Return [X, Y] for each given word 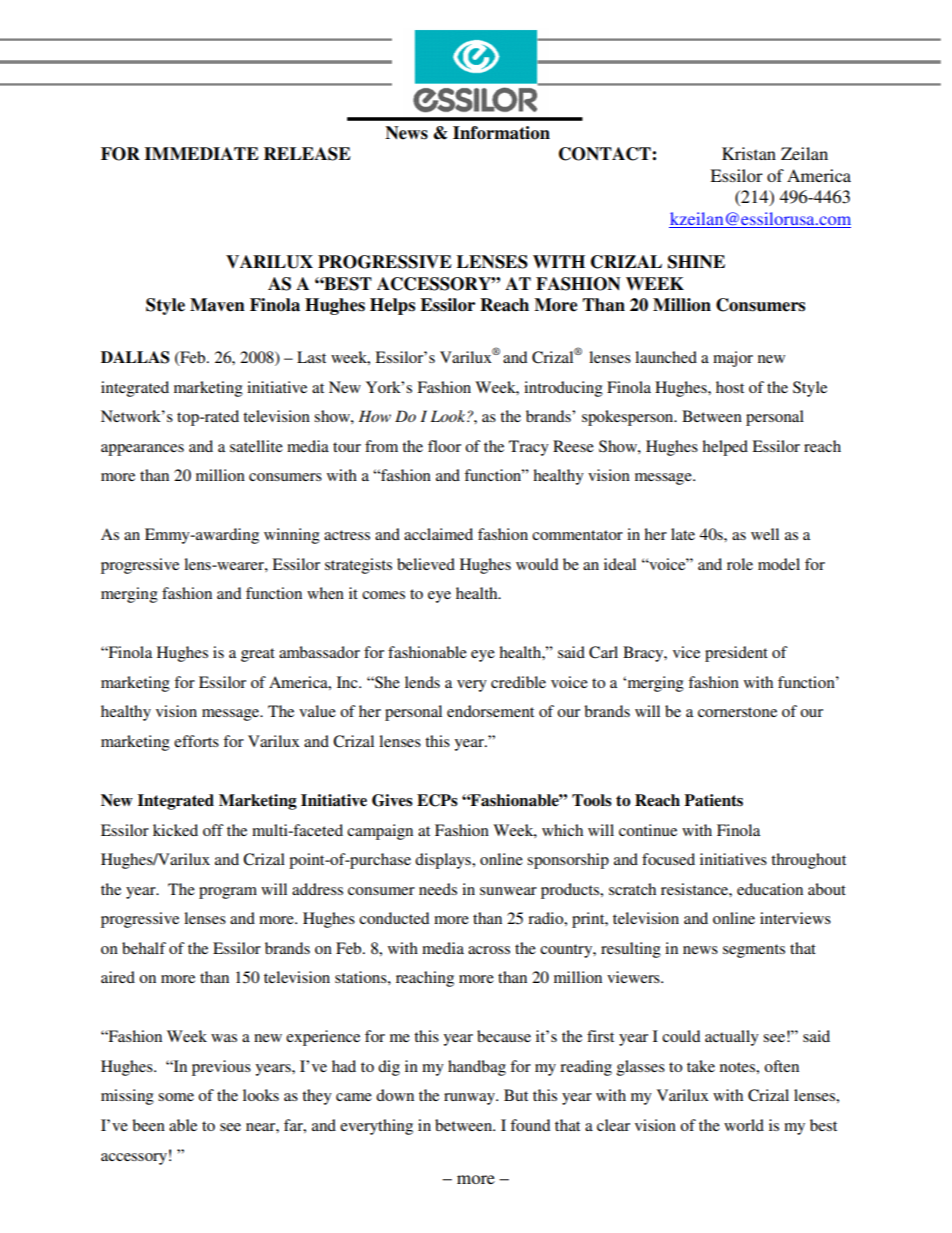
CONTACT [606, 154]
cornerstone [737, 712]
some [176, 1097]
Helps [392, 306]
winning [292, 536]
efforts [196, 741]
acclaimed [438, 534]
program [228, 893]
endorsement [490, 711]
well [765, 534]
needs [438, 889]
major [733, 359]
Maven [217, 305]
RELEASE [307, 154]
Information [501, 133]
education [770, 889]
